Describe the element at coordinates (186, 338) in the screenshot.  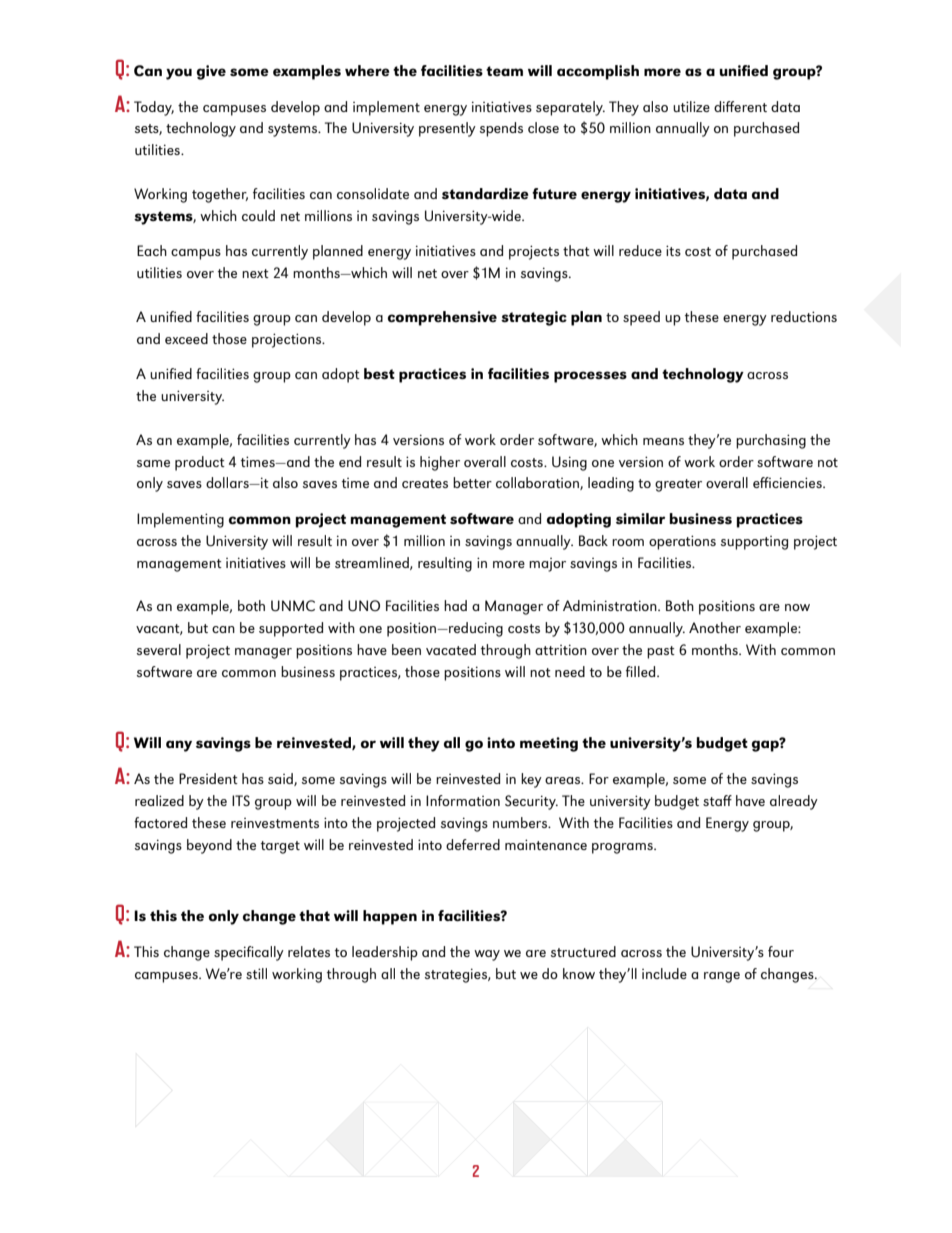
I see `exceed` at that location.
